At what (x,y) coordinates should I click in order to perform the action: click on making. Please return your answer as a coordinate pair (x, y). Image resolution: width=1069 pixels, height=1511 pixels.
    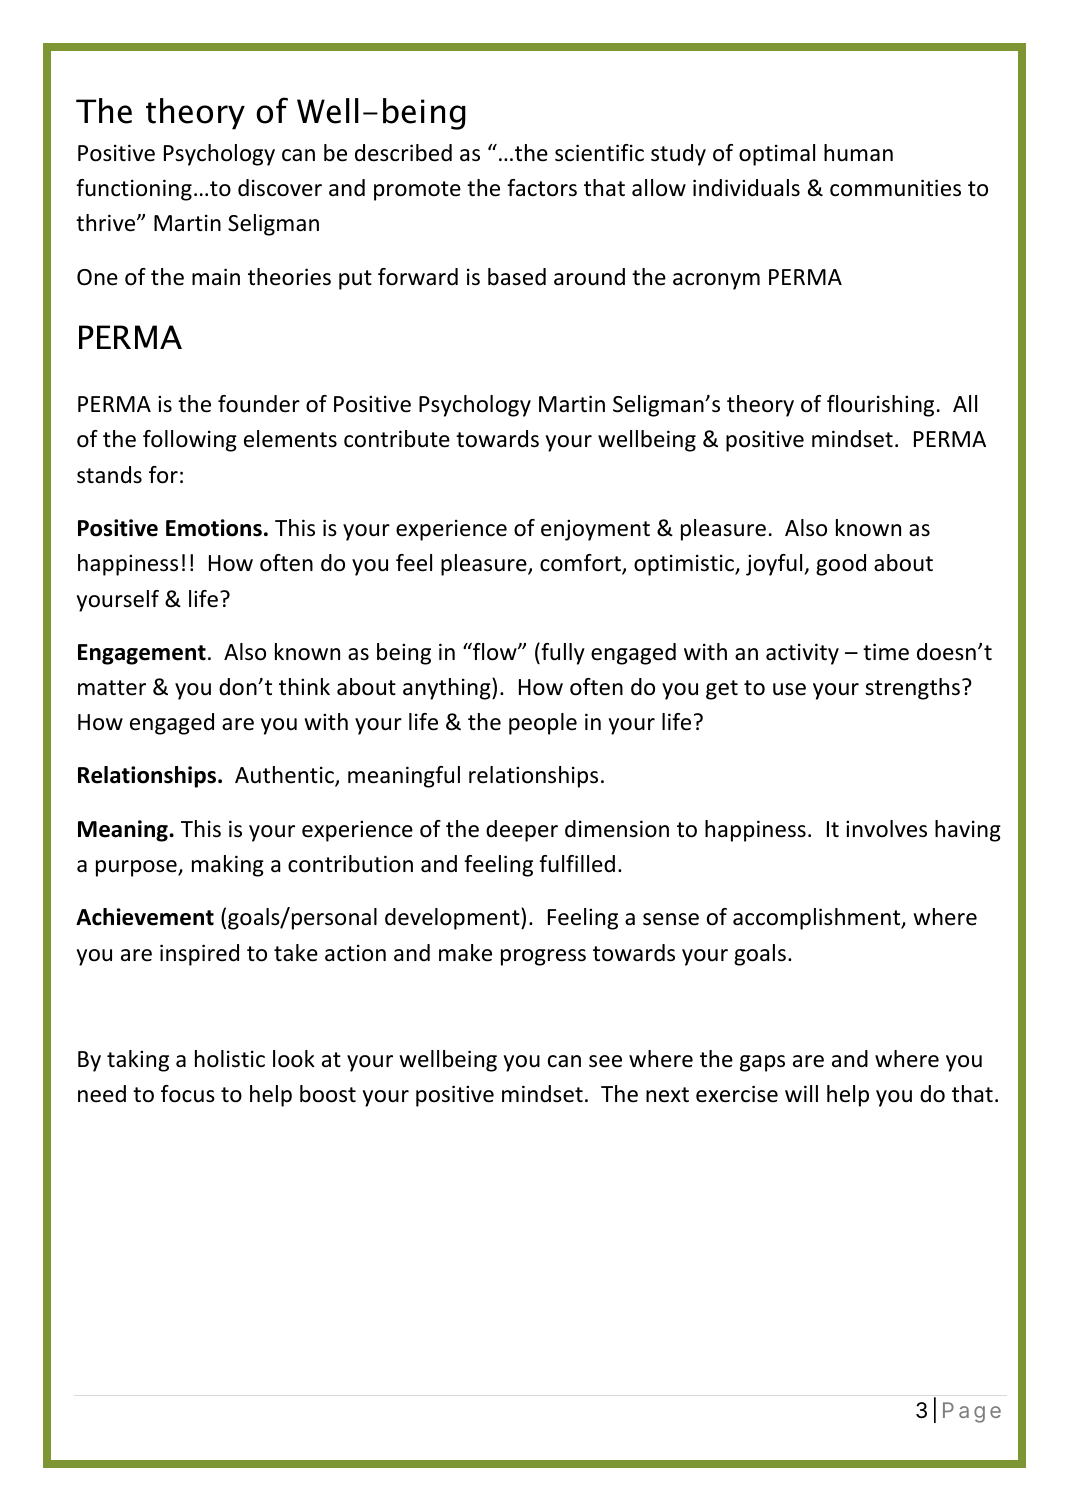
    Looking at the image, I should click on (228, 866).
